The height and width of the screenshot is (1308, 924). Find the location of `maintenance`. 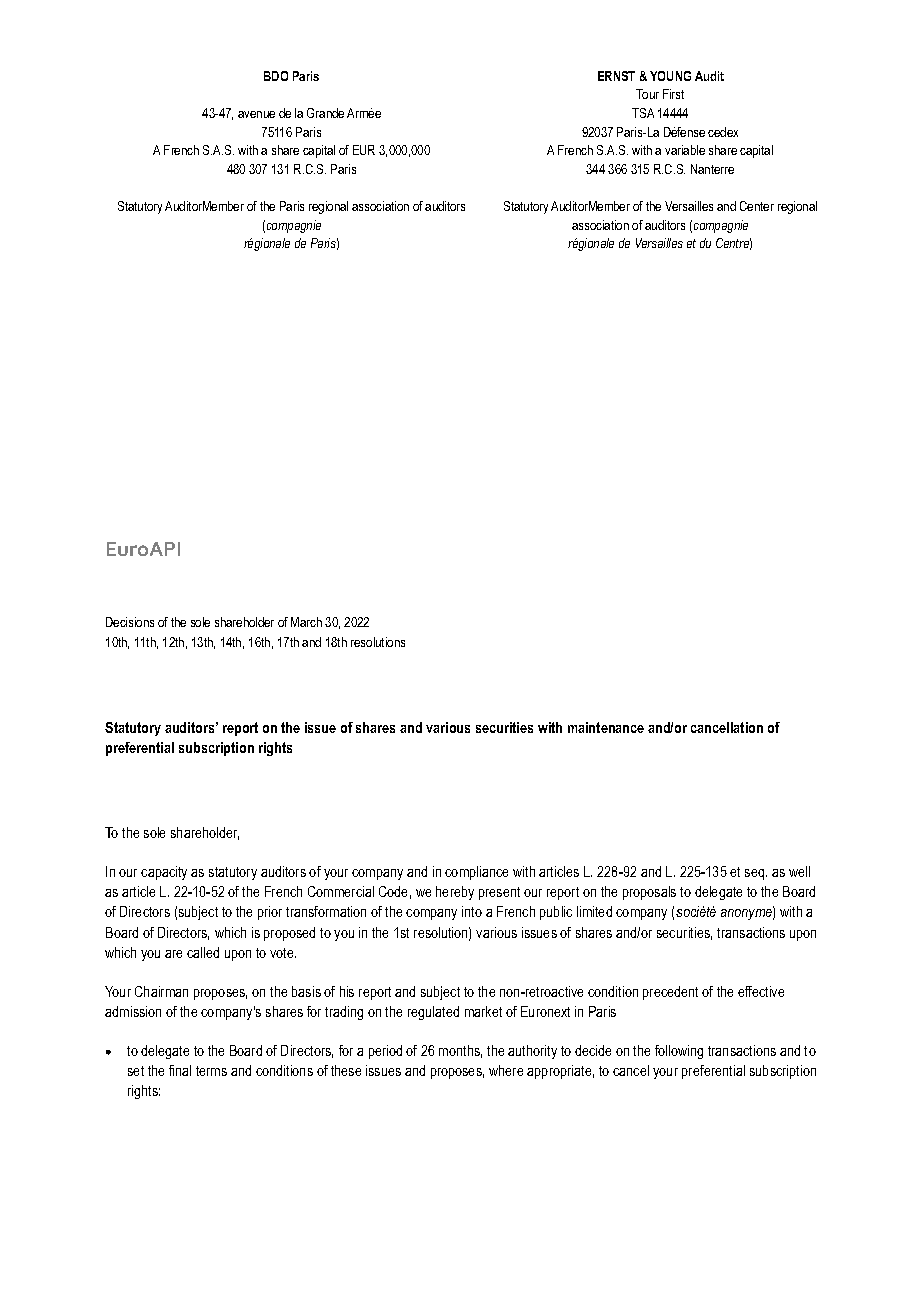

maintenance is located at coordinates (606, 727).
